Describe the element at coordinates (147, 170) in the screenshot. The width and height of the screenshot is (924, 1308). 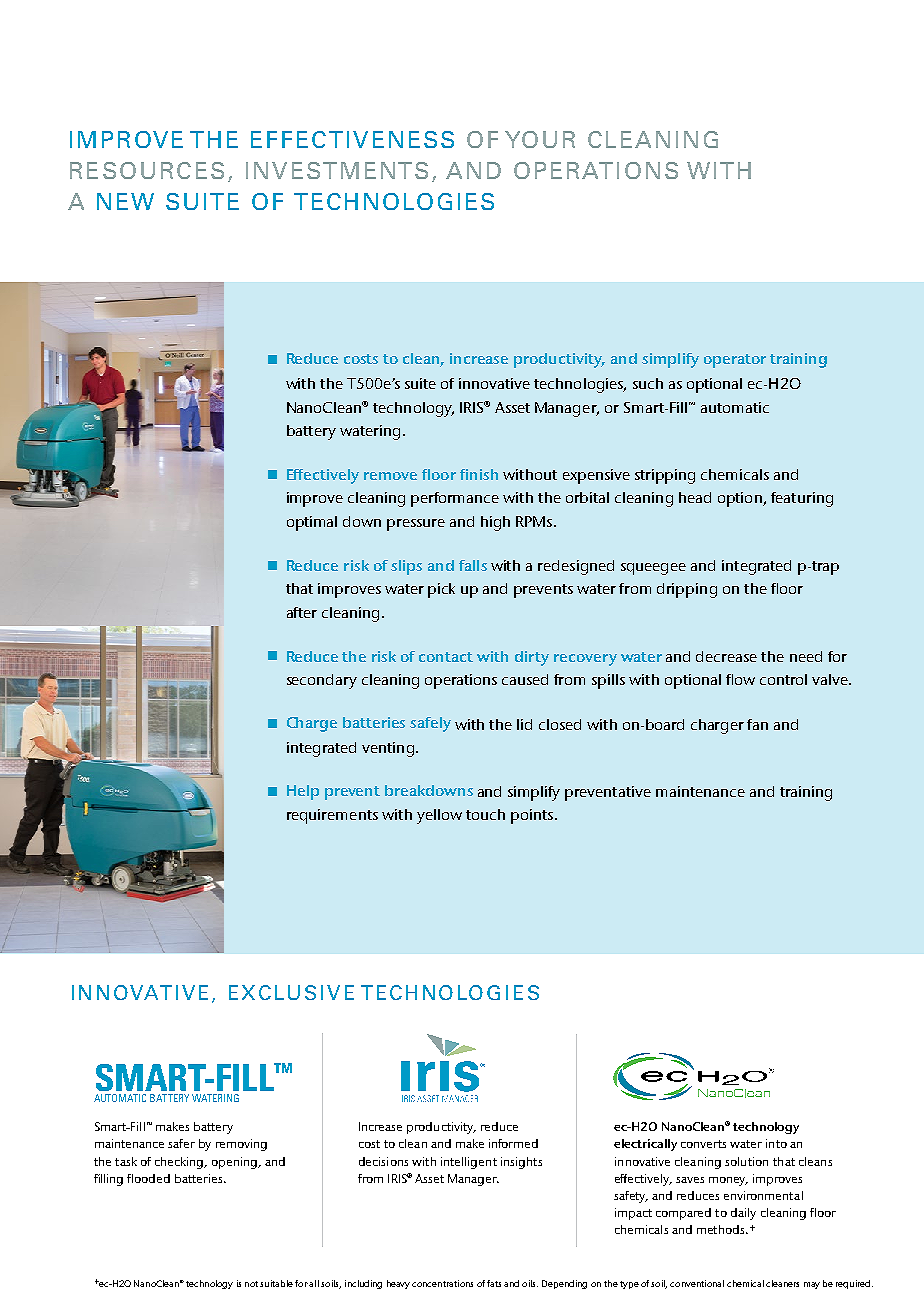
I see `RESOURCES` at that location.
